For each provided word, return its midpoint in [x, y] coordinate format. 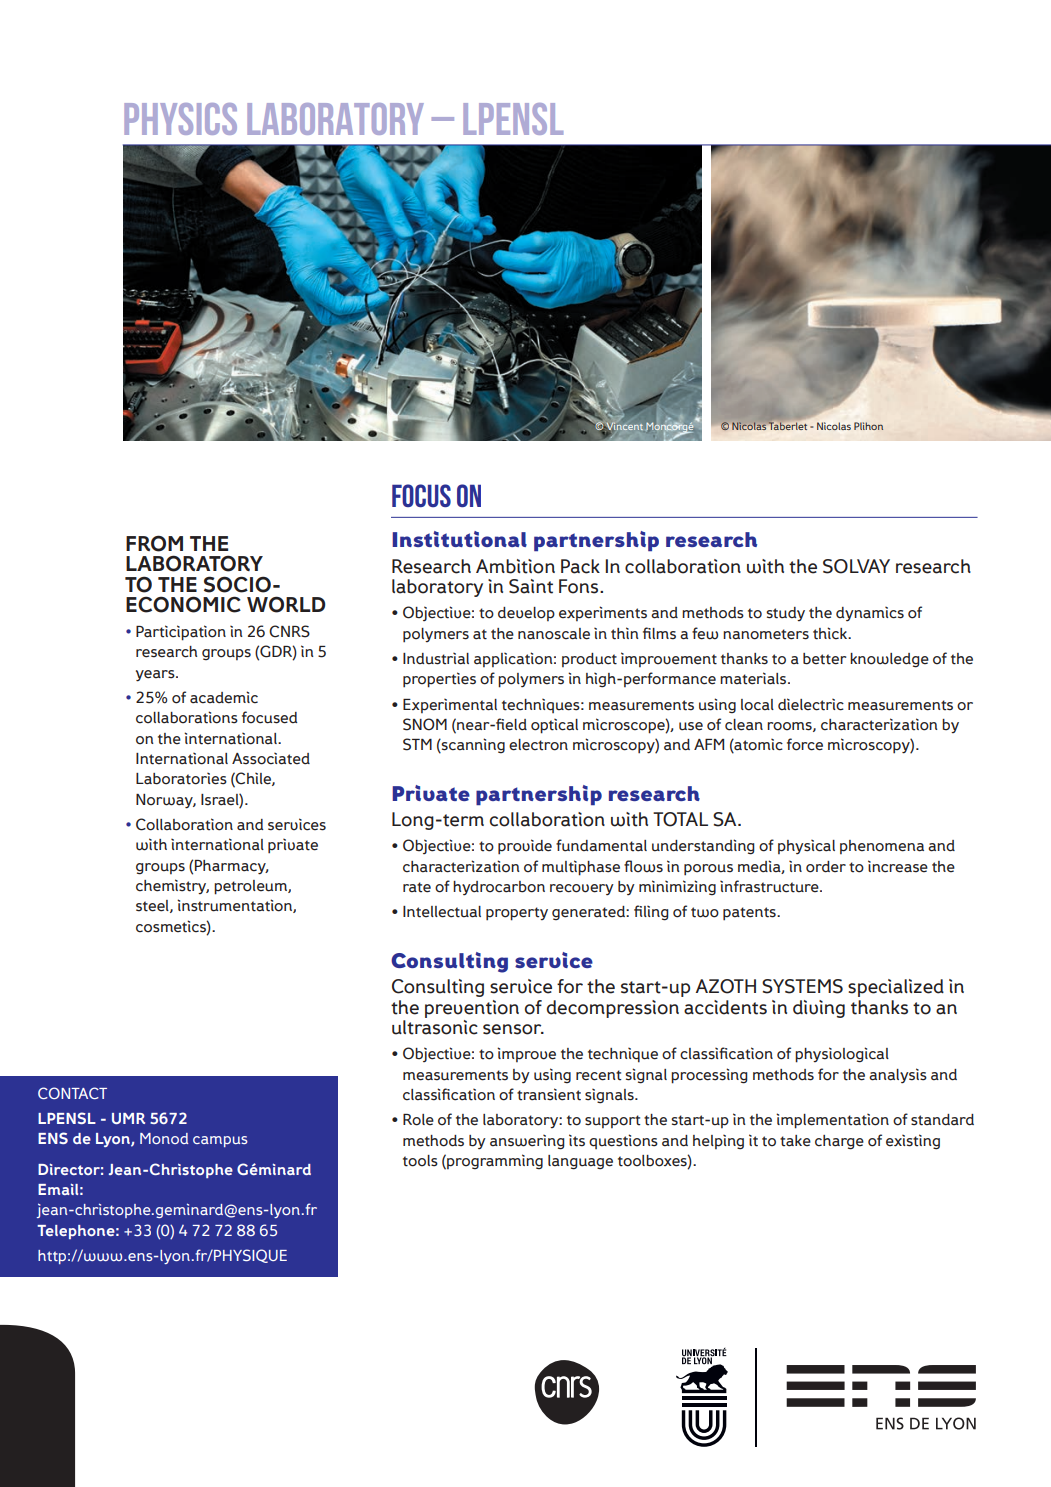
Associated [271, 759]
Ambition [515, 566]
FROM [154, 543]
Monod [164, 1138]
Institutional [459, 539]
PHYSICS [180, 119]
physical [806, 847]
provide [525, 847]
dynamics [870, 614]
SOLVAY [856, 566]
